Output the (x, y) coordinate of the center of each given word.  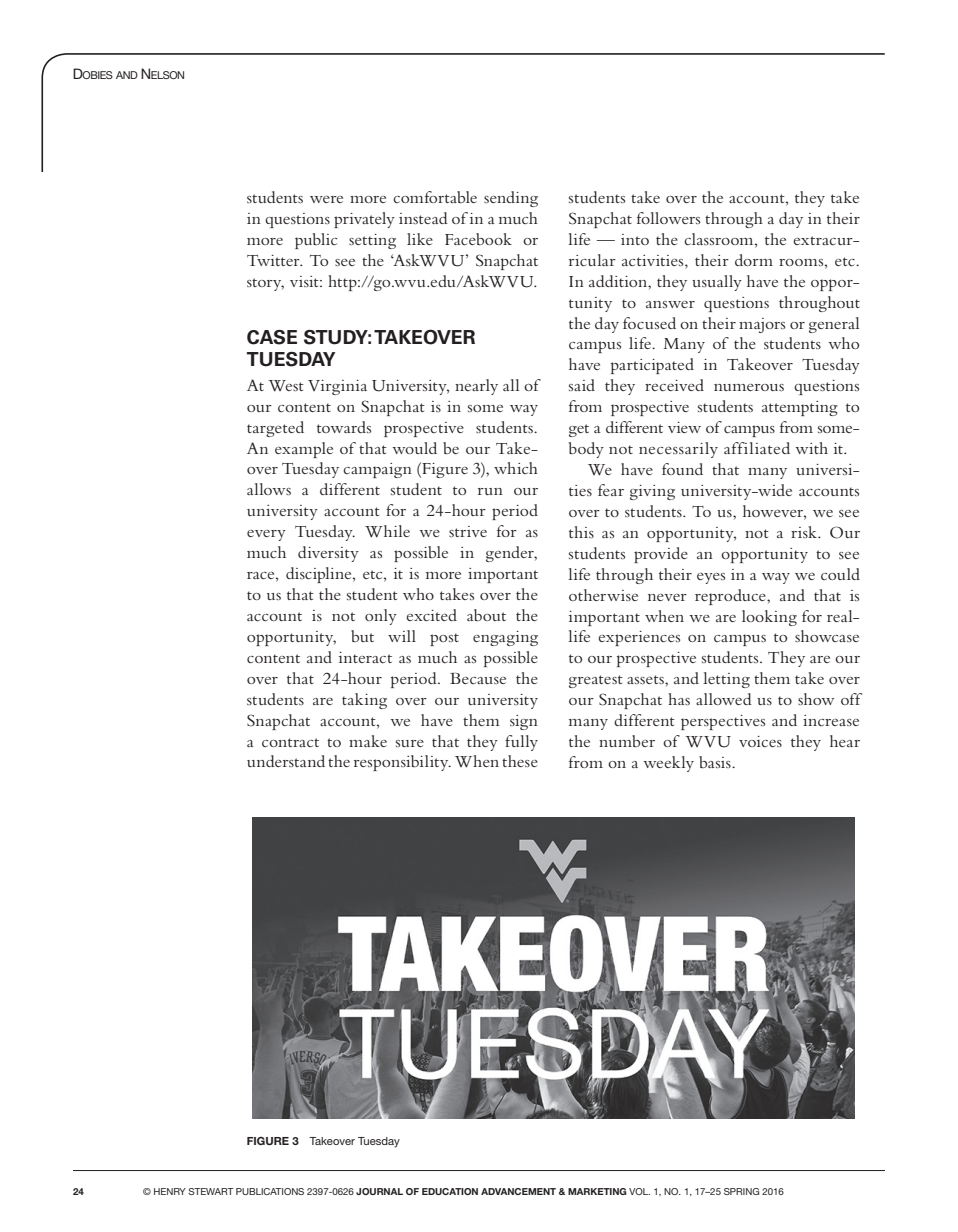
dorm (754, 260)
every (266, 535)
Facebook (478, 239)
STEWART (211, 1191)
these (520, 761)
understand (286, 761)
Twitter (274, 260)
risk (805, 532)
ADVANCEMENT (518, 1191)
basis (716, 762)
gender (511, 554)
